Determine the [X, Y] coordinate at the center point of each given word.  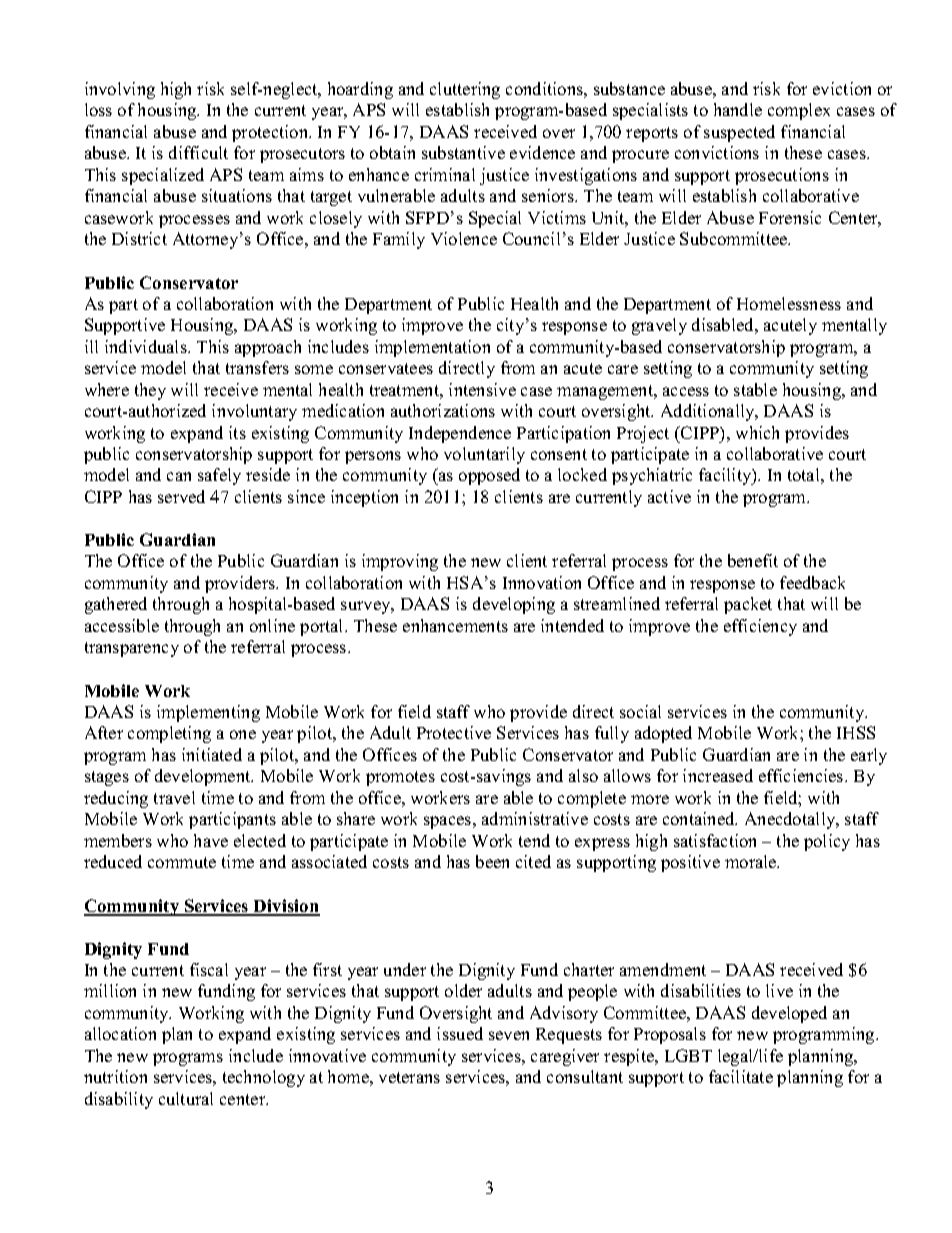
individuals [147, 346]
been [492, 861]
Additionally [709, 412]
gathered [116, 605]
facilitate [741, 1076]
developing [514, 605]
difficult [198, 152]
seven [509, 1035]
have [211, 840]
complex [799, 111]
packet [748, 605]
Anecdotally [791, 820]
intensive [482, 389]
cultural [186, 1098]
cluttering [465, 90]
